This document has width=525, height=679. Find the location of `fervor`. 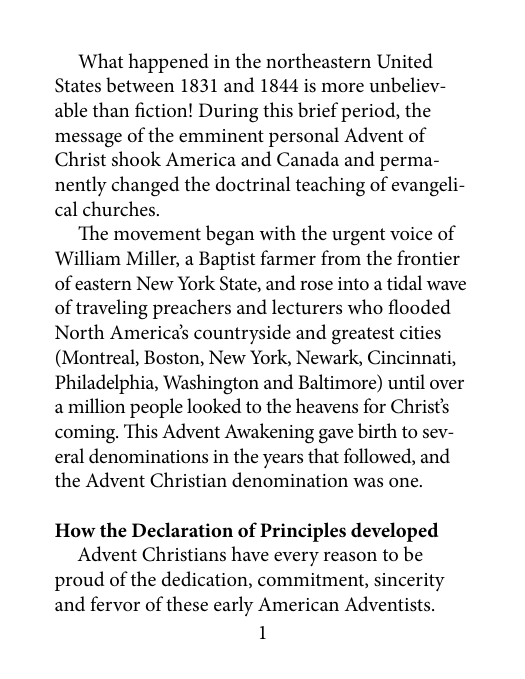

fervor is located at coordinates (115, 603).
